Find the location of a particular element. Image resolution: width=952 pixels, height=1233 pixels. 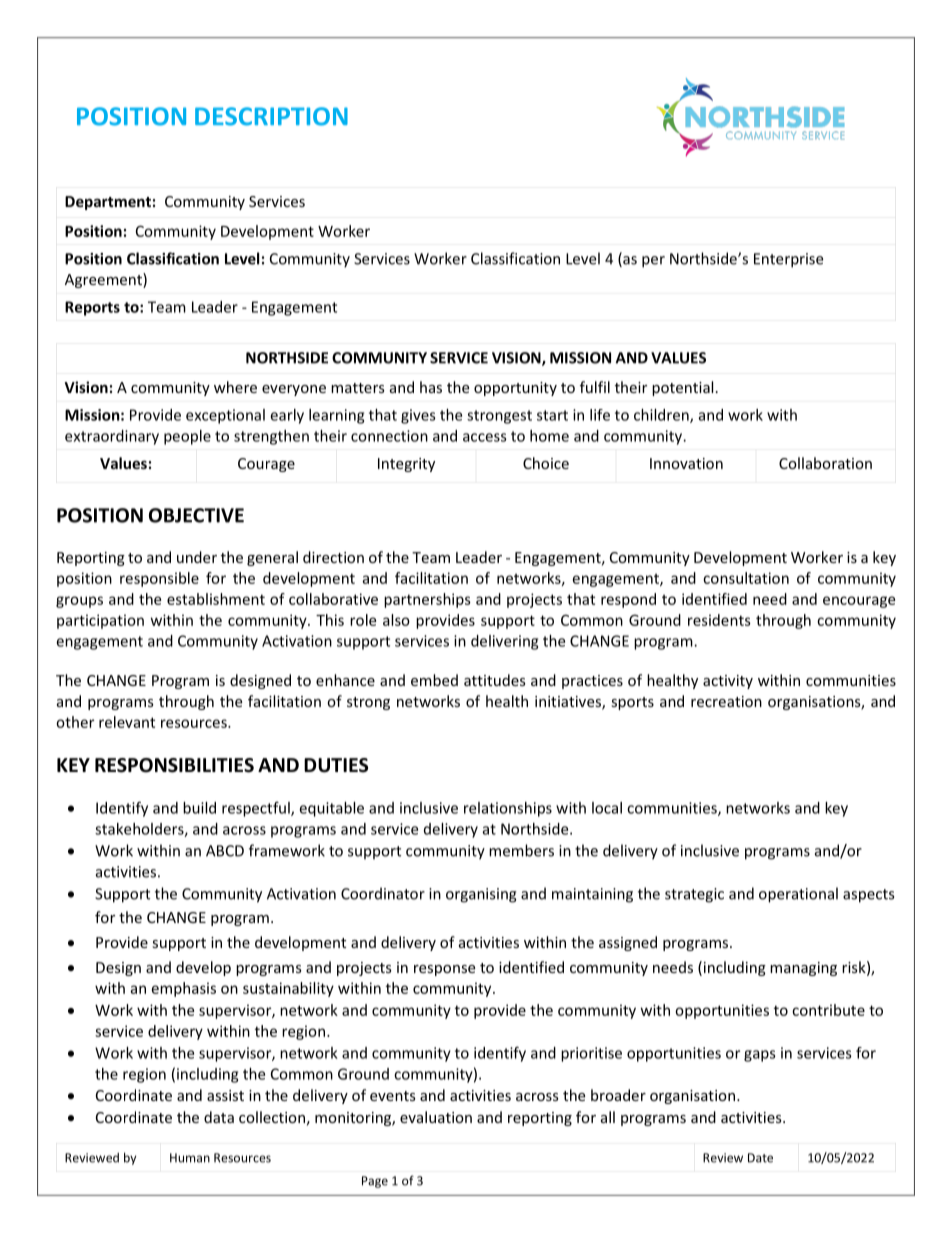

delivering is located at coordinates (504, 642).
